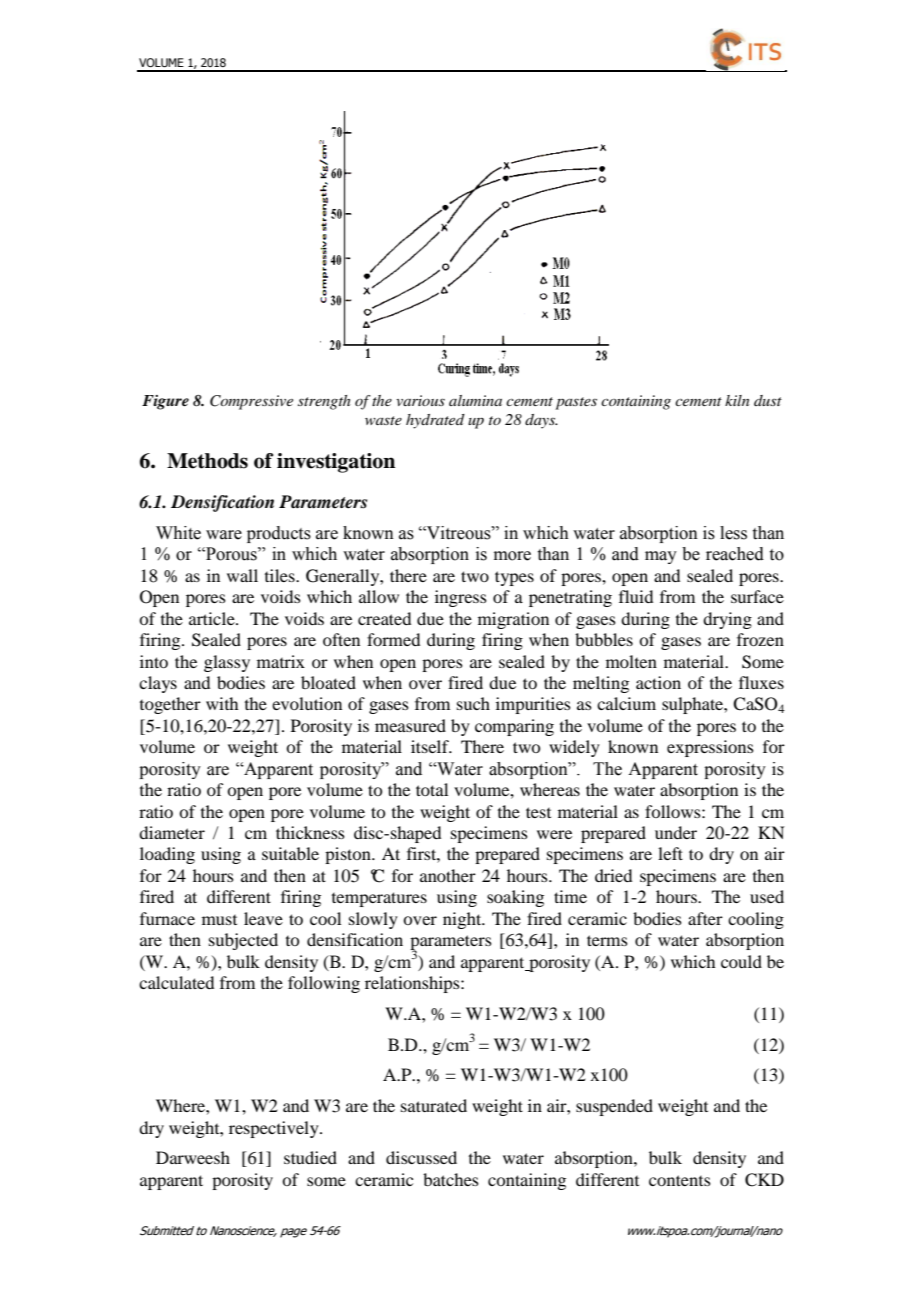 The width and height of the page is (924, 1308). Describe the element at coordinates (710, 748) in the page. I see `expressions` at that location.
